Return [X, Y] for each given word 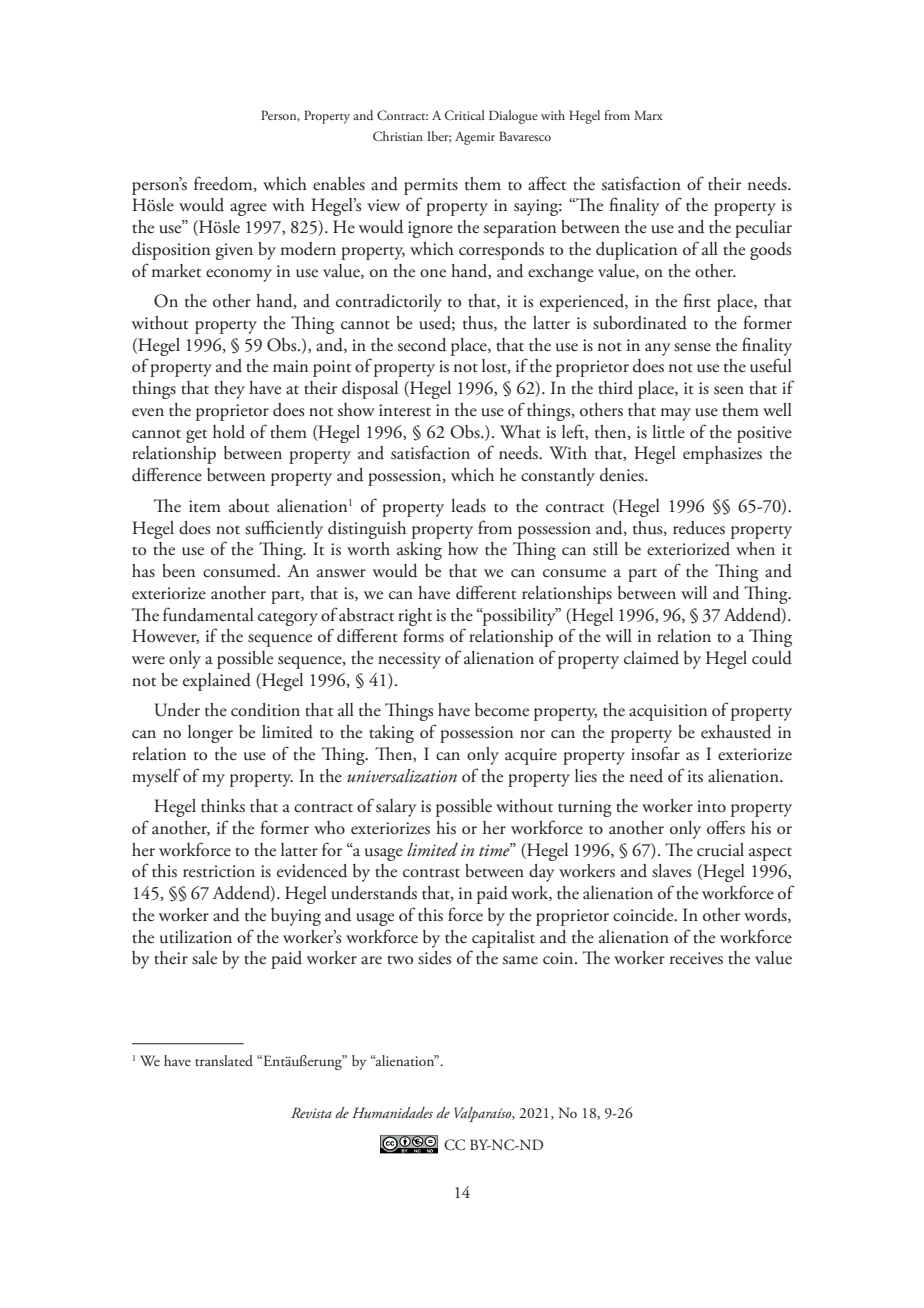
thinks [223, 806]
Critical [464, 115]
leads [468, 506]
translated [224, 1060]
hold [229, 432]
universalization [402, 776]
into [711, 806]
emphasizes [722, 455]
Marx [648, 115]
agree [248, 209]
